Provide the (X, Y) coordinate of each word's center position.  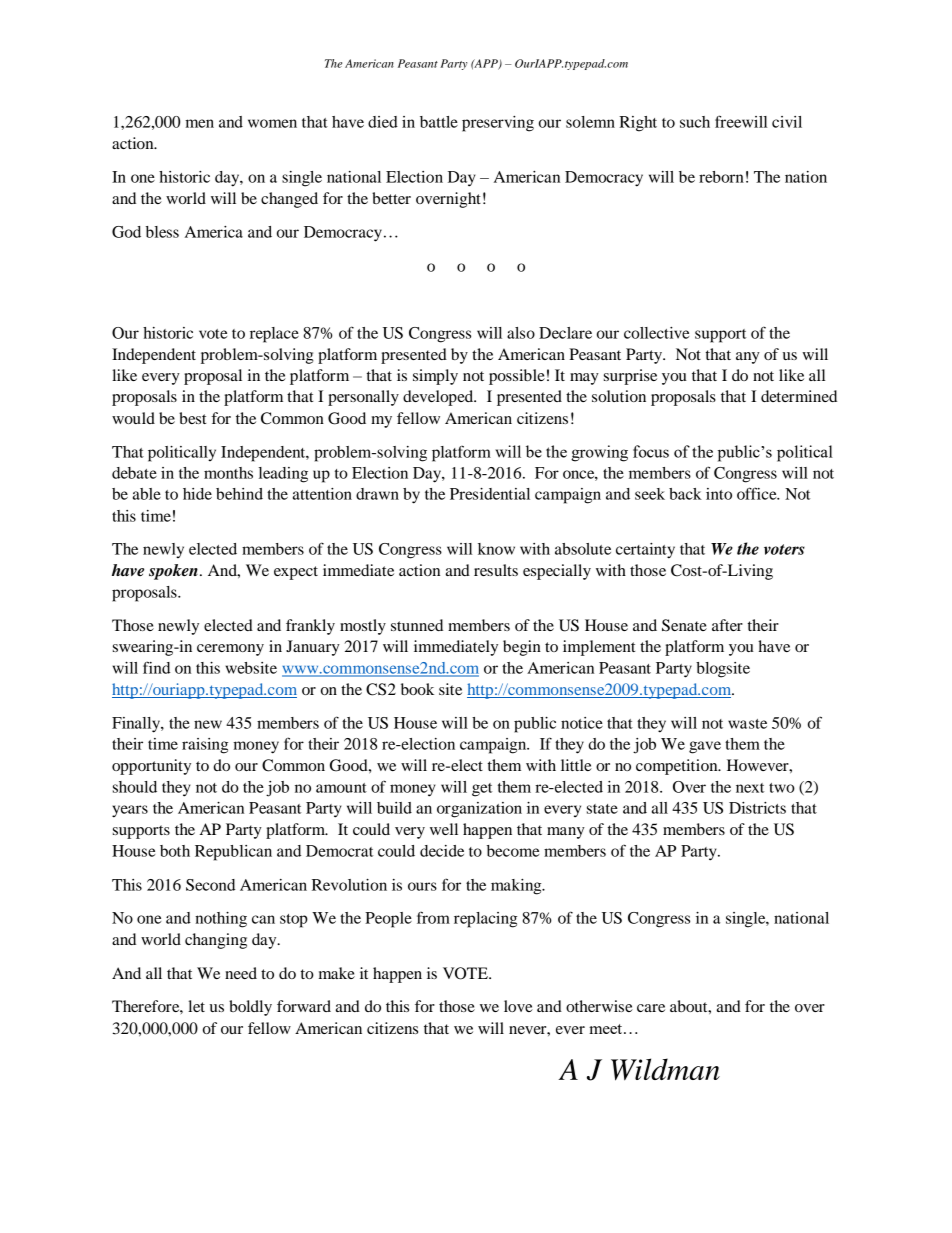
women (272, 123)
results (496, 570)
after (727, 625)
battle (439, 122)
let (196, 1006)
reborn (721, 177)
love (518, 1006)
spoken (173, 572)
